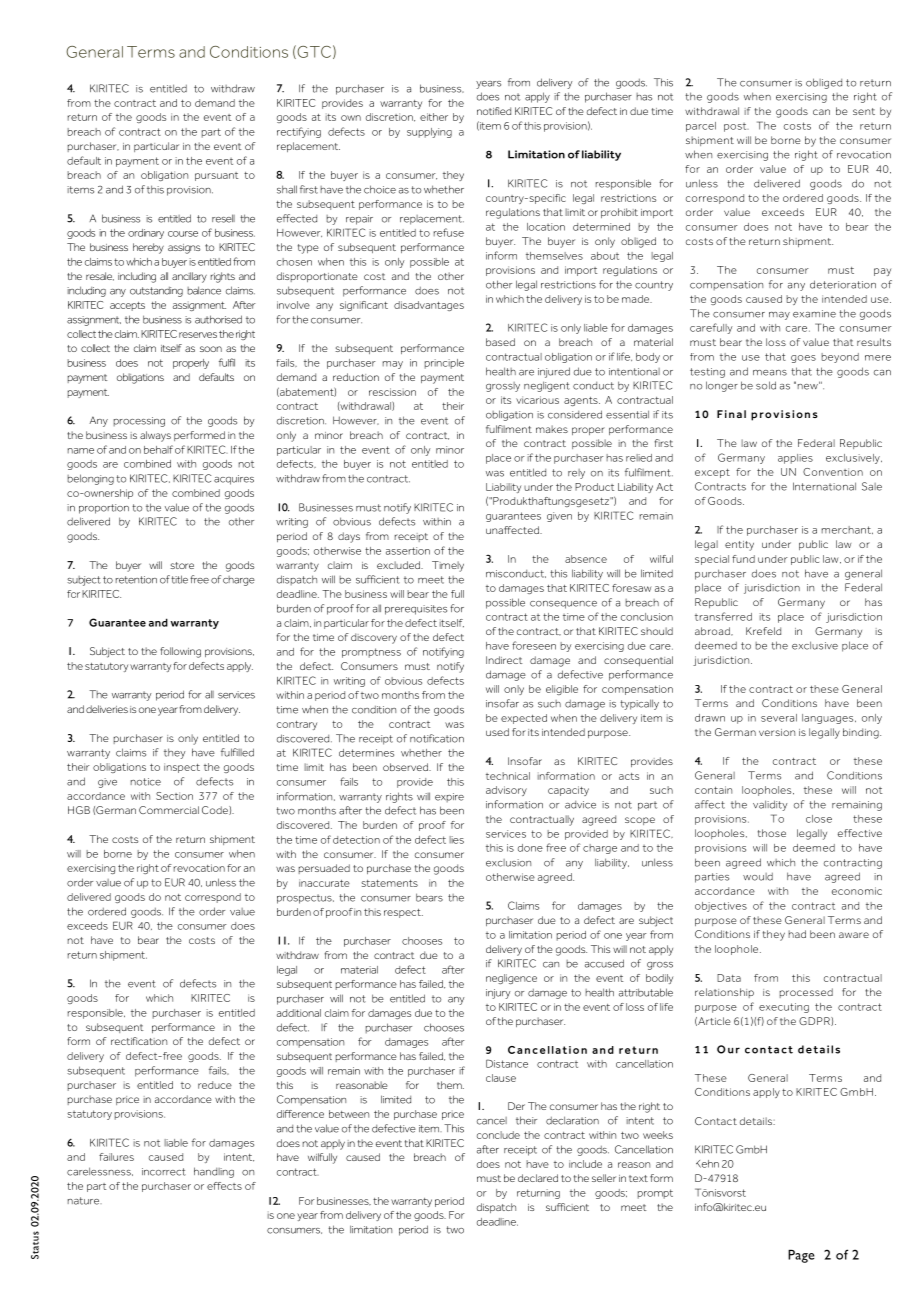  What do you see at coordinates (508, 863) in the image?
I see `exclusion` at bounding box center [508, 863].
